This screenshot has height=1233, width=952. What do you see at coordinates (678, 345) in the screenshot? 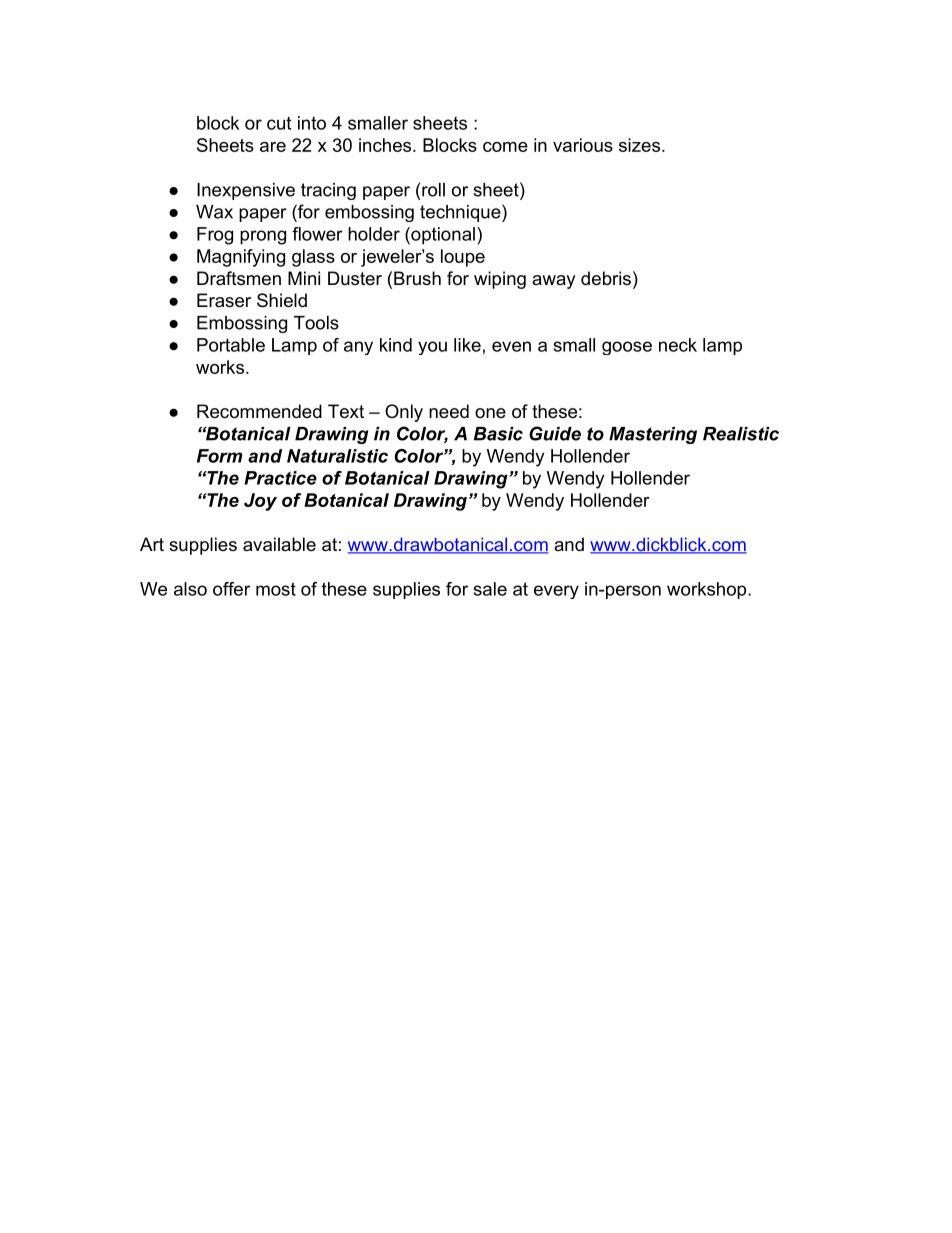
I see `neck` at bounding box center [678, 345].
